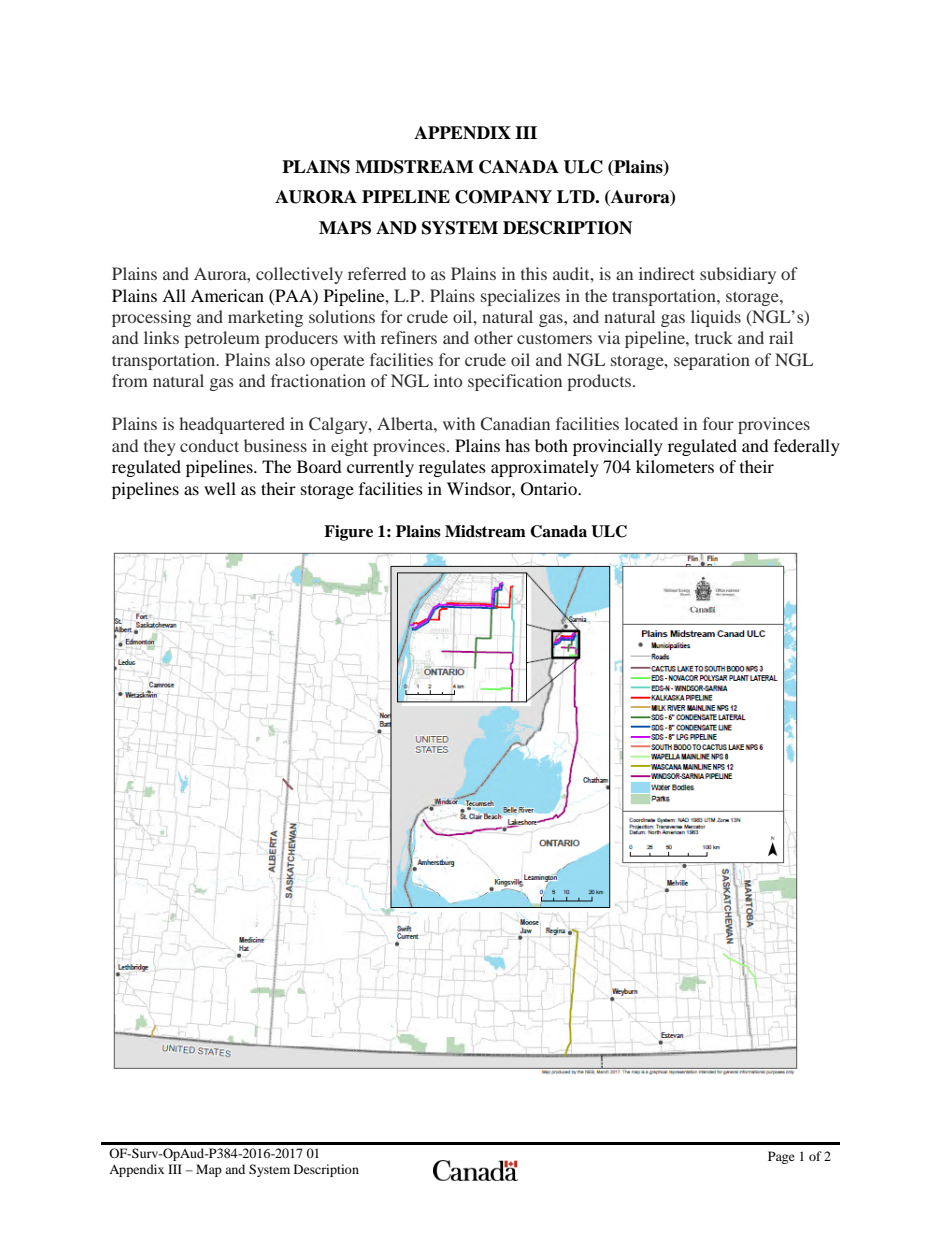 The image size is (952, 1233). I want to click on subsidiary, so click(738, 275).
